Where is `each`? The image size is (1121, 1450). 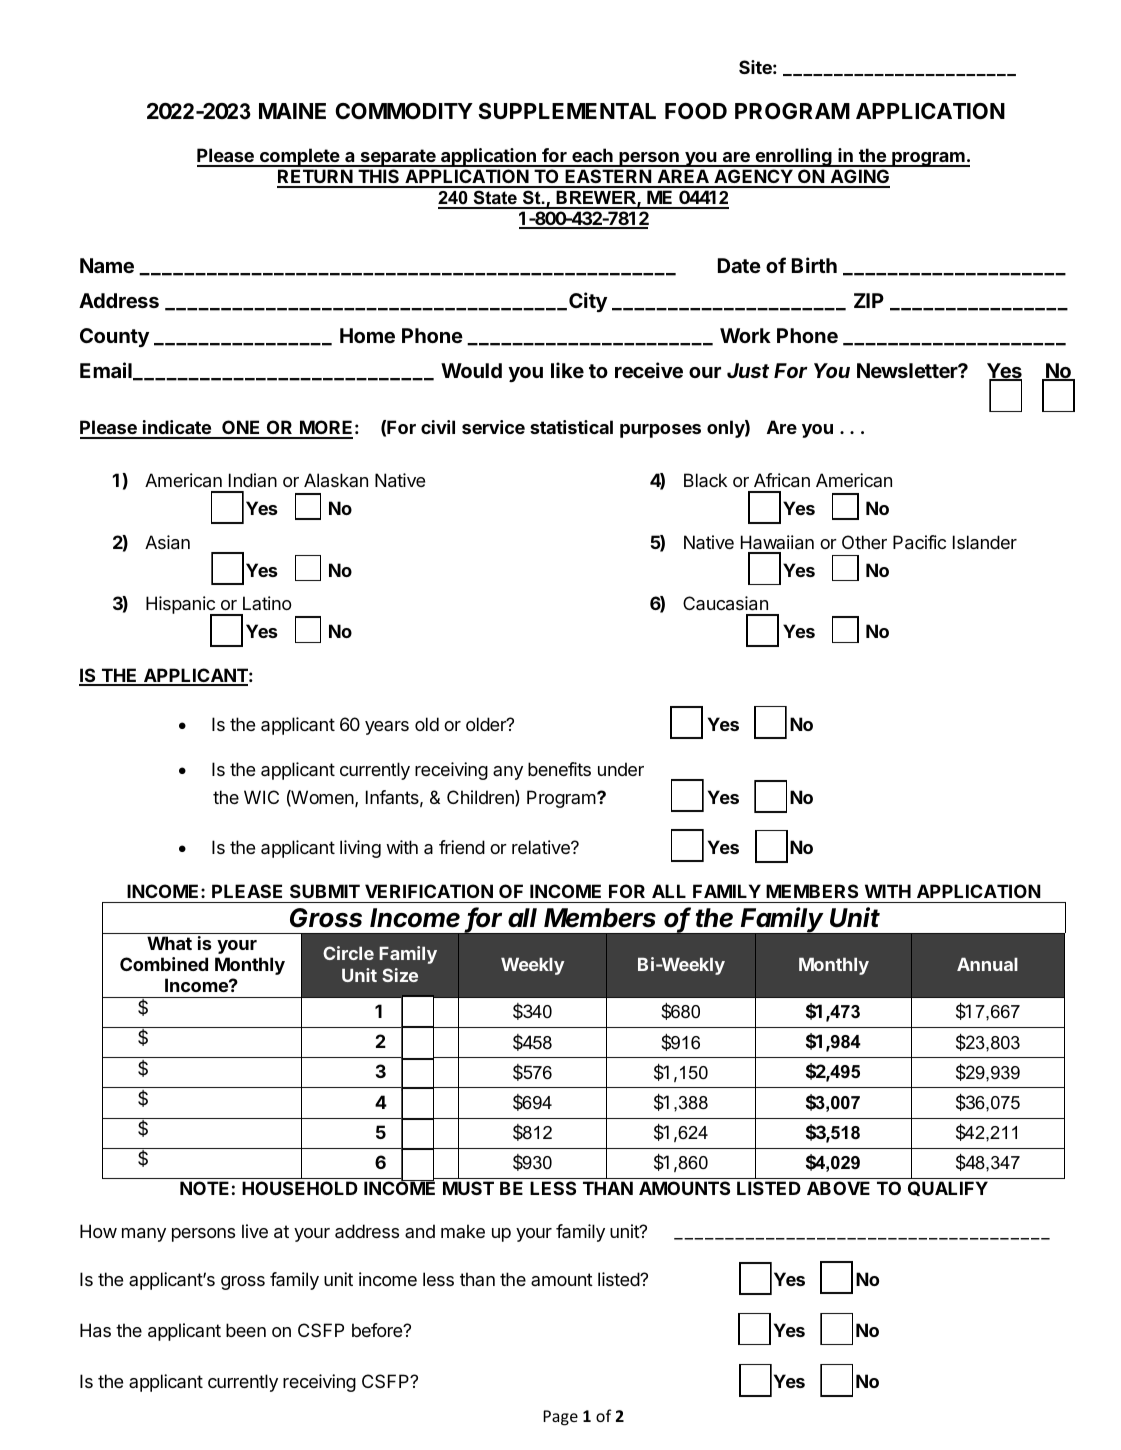 each is located at coordinates (592, 157).
